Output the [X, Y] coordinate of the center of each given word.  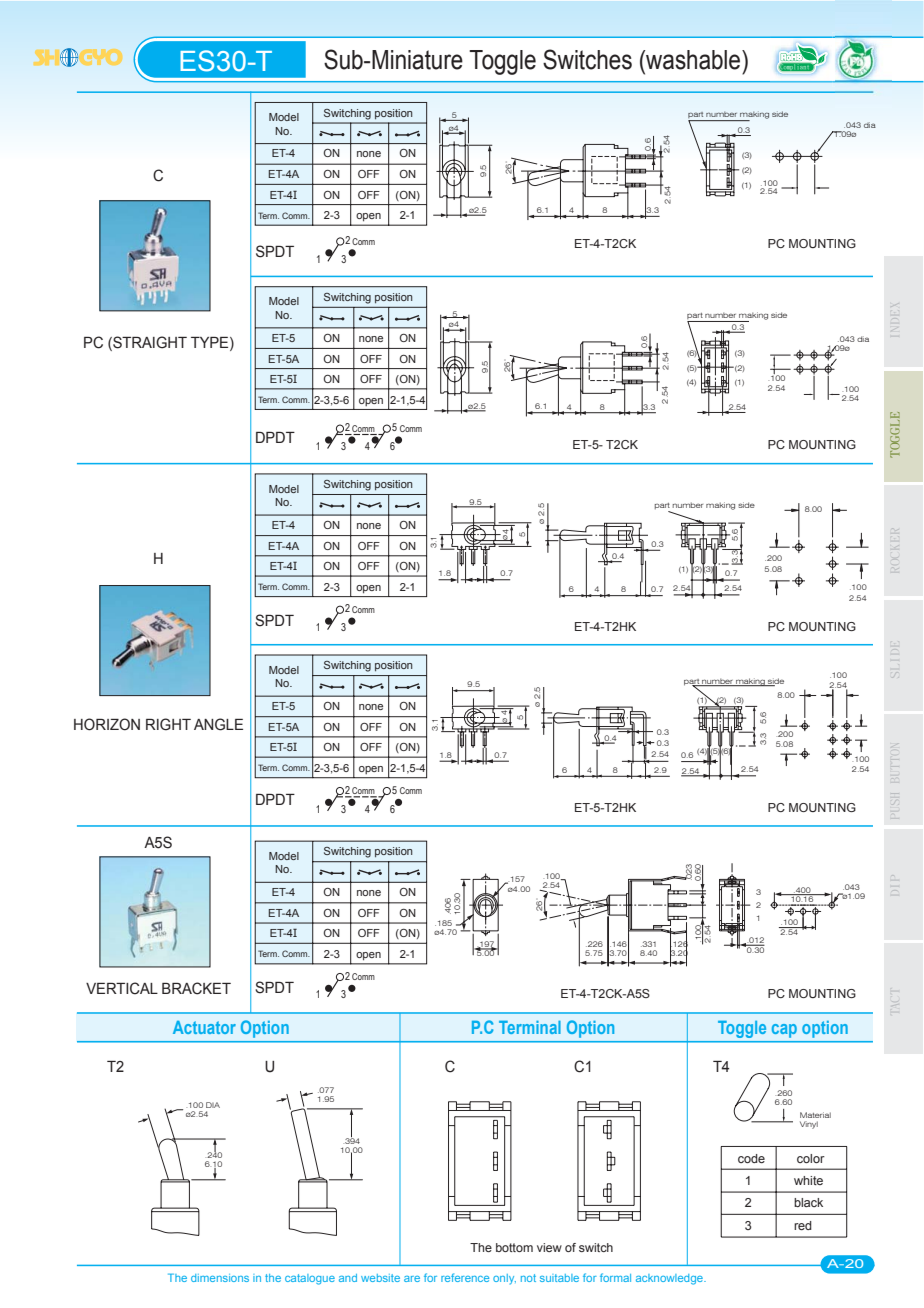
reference [465, 1277]
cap [784, 1031]
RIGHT [168, 724]
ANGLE [218, 724]
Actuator [204, 1027]
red [803, 1225]
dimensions [220, 1278]
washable [693, 60]
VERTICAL [122, 988]
